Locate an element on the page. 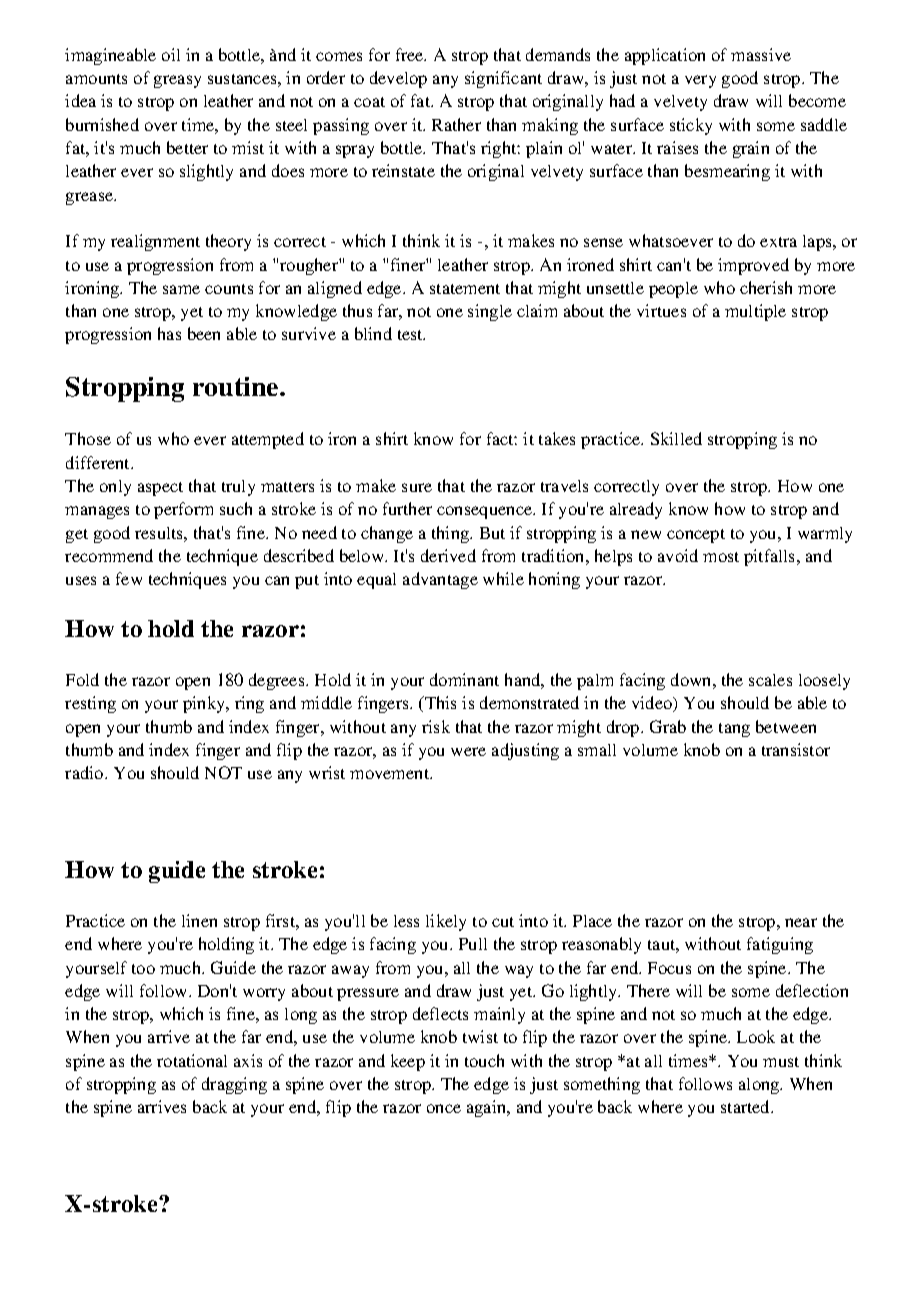 The image size is (924, 1308). greasy is located at coordinates (177, 81).
